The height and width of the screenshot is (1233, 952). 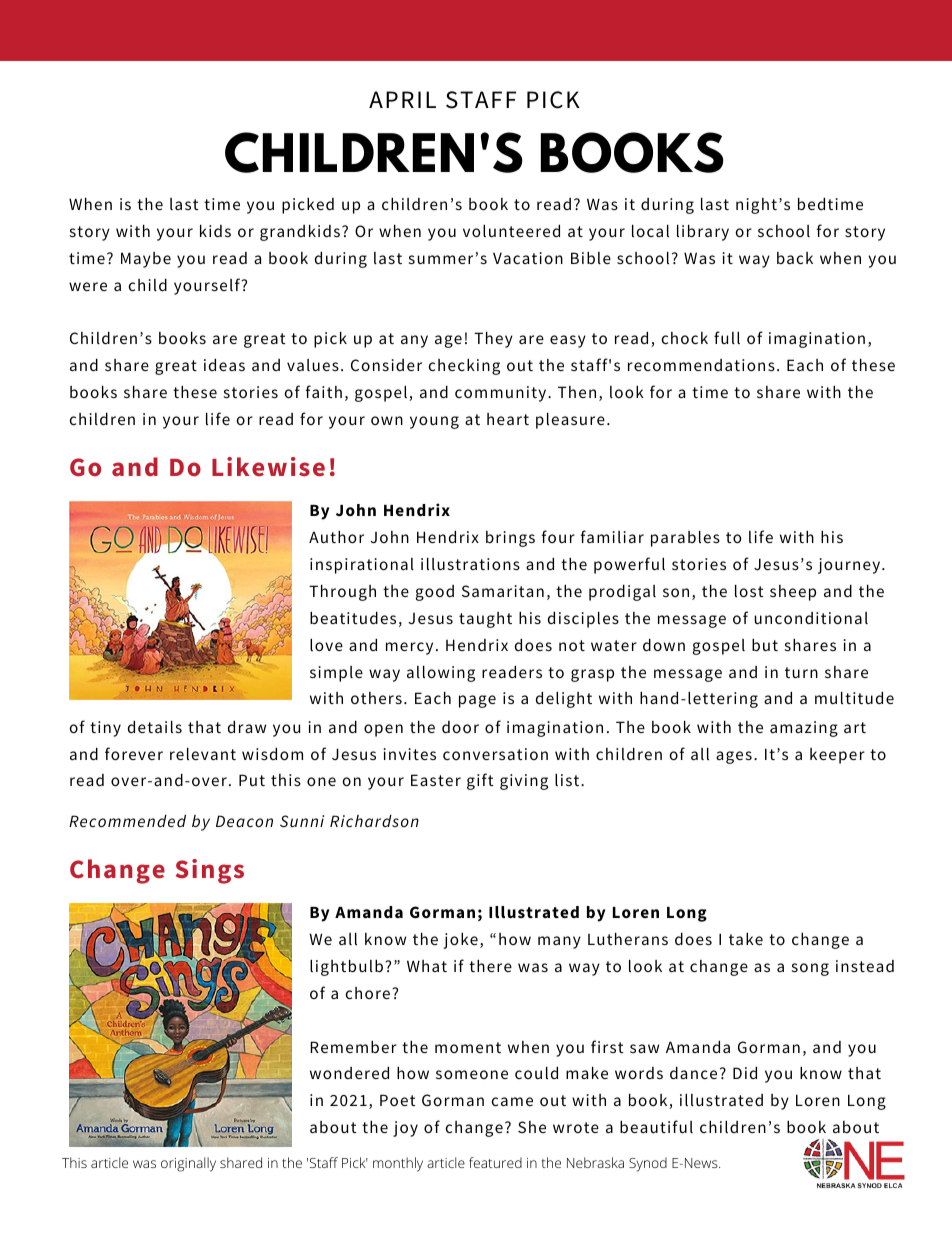 I want to click on library, so click(x=703, y=233).
